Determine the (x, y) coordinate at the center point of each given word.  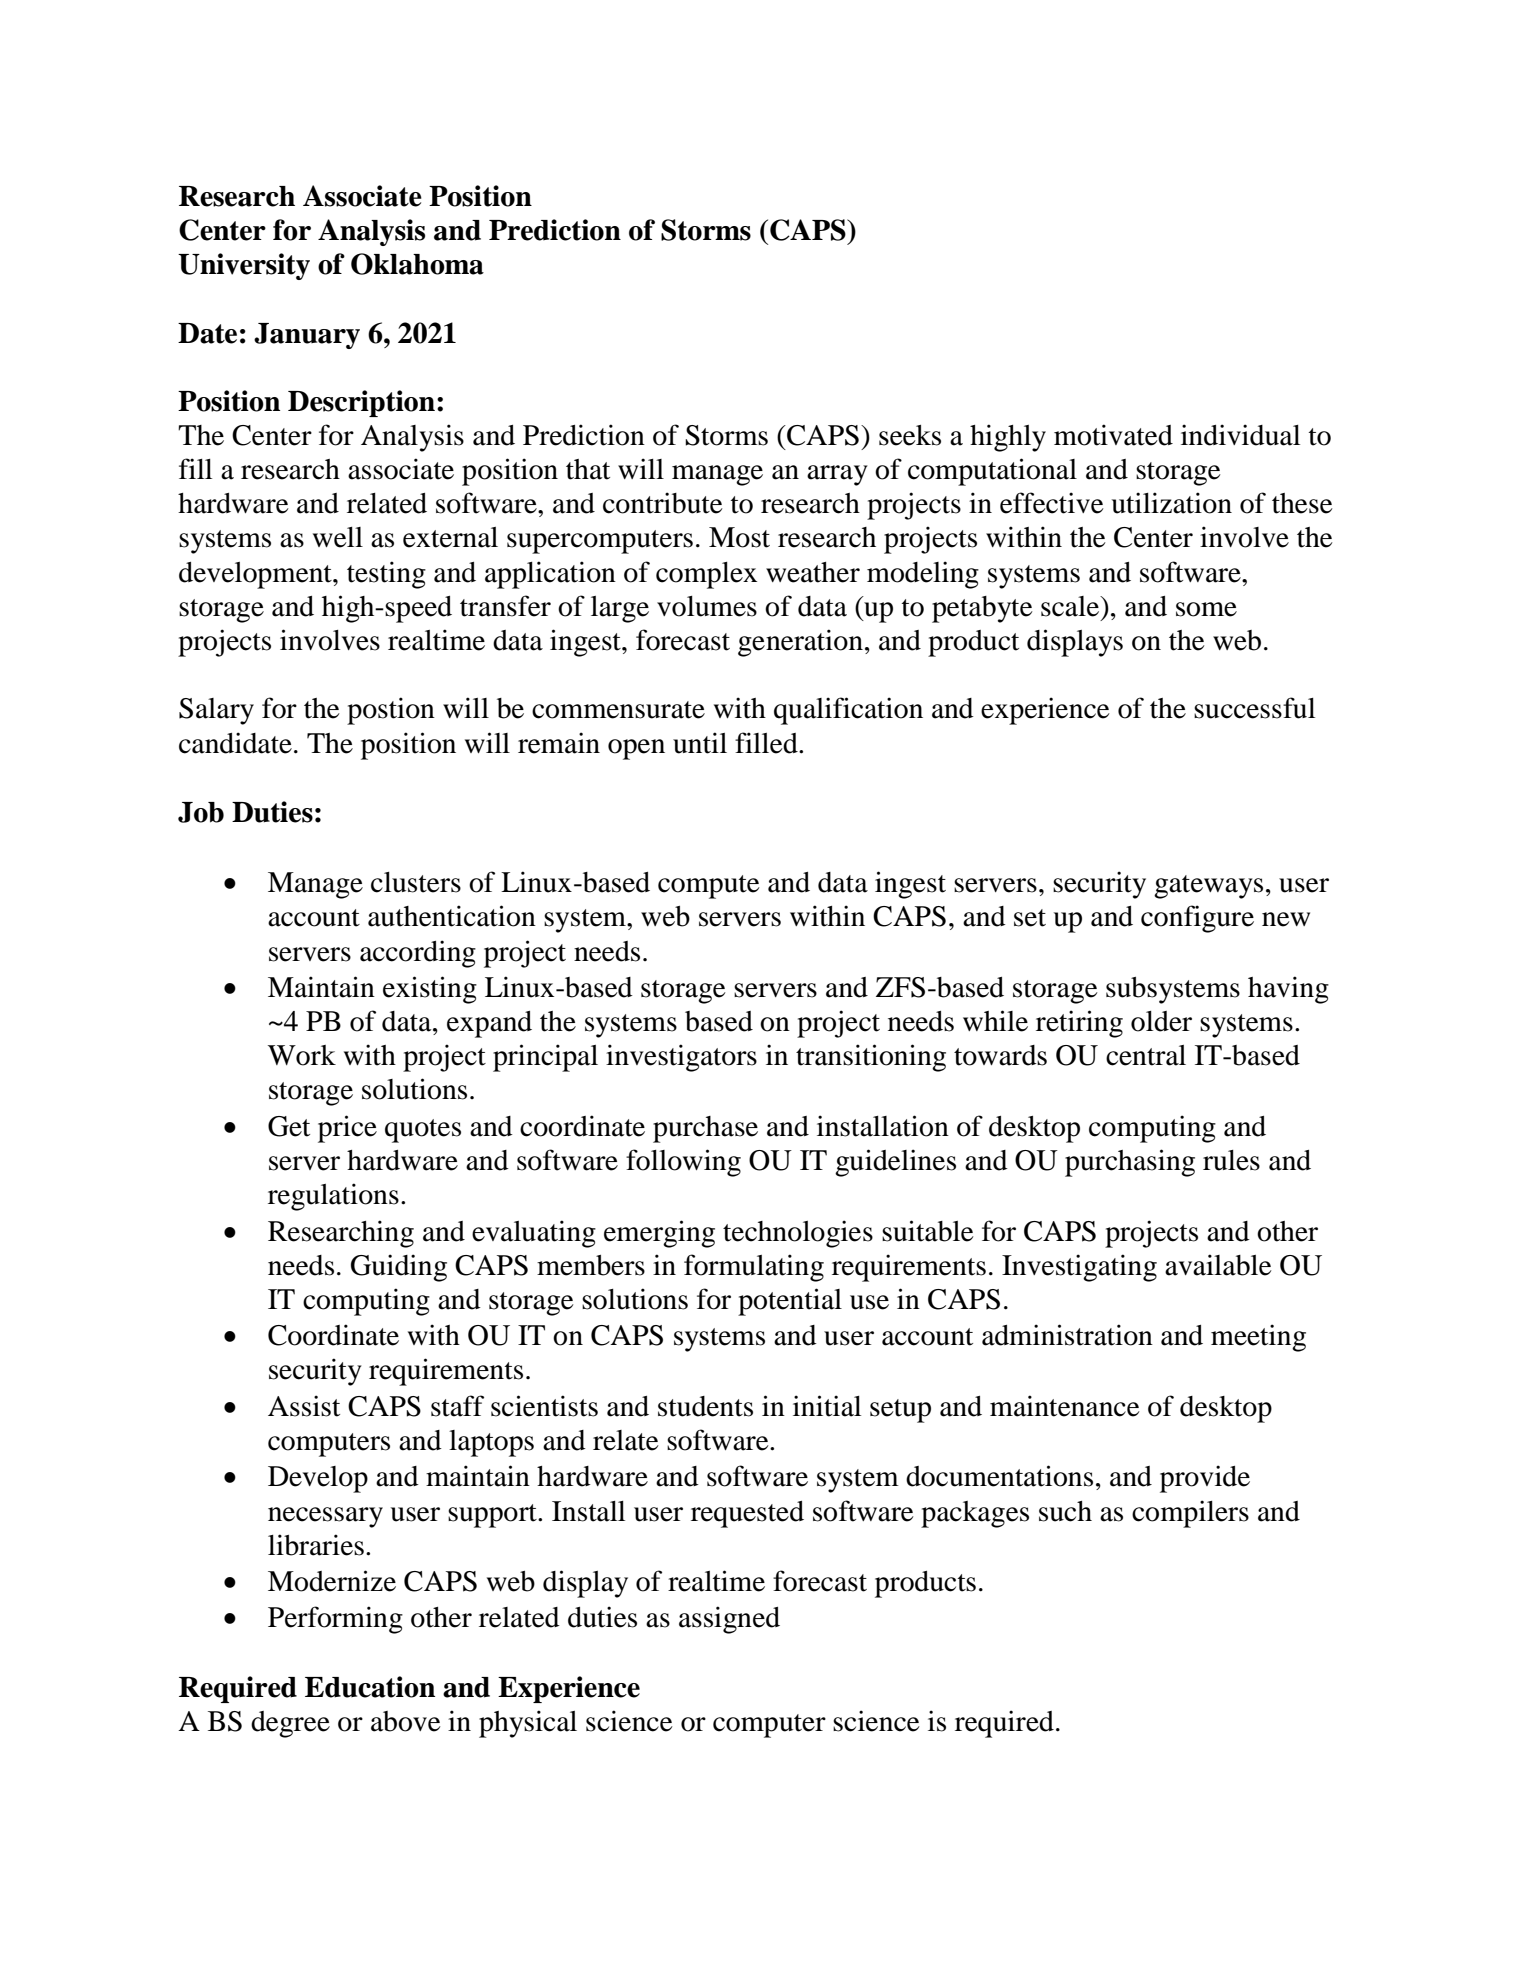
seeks (910, 435)
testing (386, 575)
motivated (1113, 435)
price (347, 1129)
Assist (304, 1406)
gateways (1208, 887)
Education (370, 1687)
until (700, 743)
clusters (416, 882)
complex (706, 575)
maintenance (1065, 1406)
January (307, 336)
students (705, 1406)
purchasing (1130, 1163)
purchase (705, 1129)
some (1206, 609)
